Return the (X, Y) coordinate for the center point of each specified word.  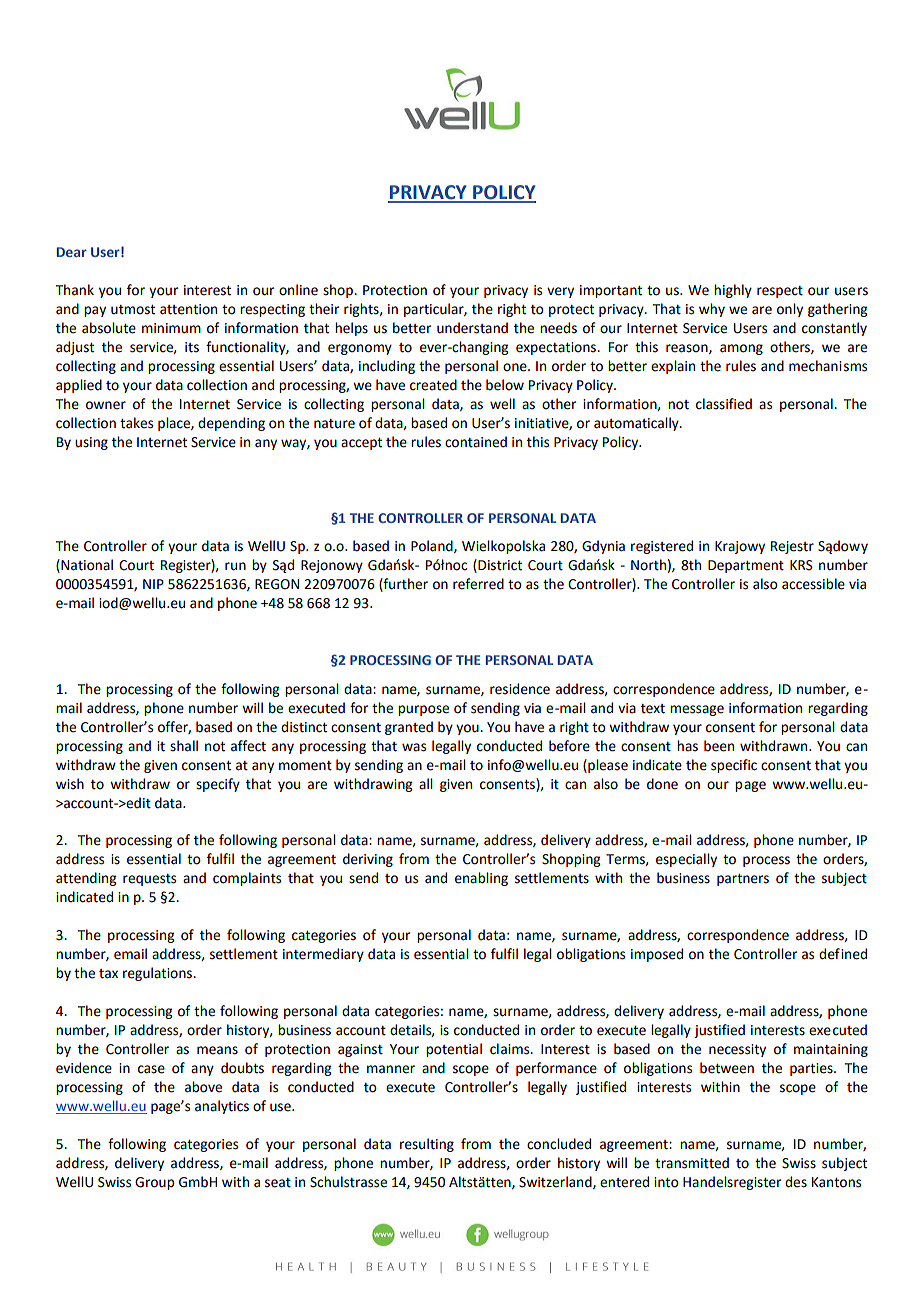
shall (184, 746)
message (697, 710)
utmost (133, 310)
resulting (427, 1145)
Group (154, 1183)
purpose (423, 710)
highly (733, 291)
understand (472, 328)
